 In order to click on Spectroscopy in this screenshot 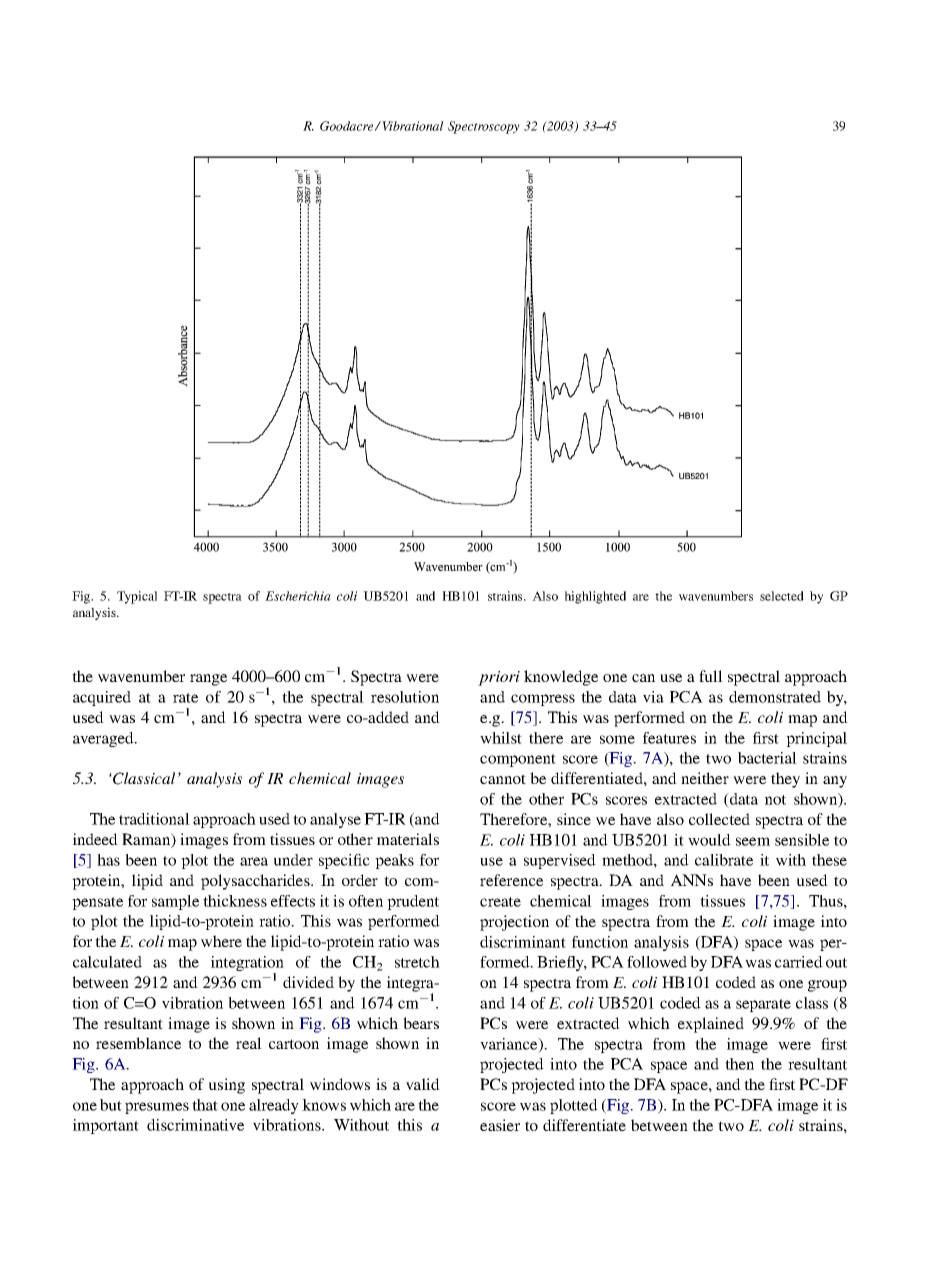, I will do `click(484, 127)`.
